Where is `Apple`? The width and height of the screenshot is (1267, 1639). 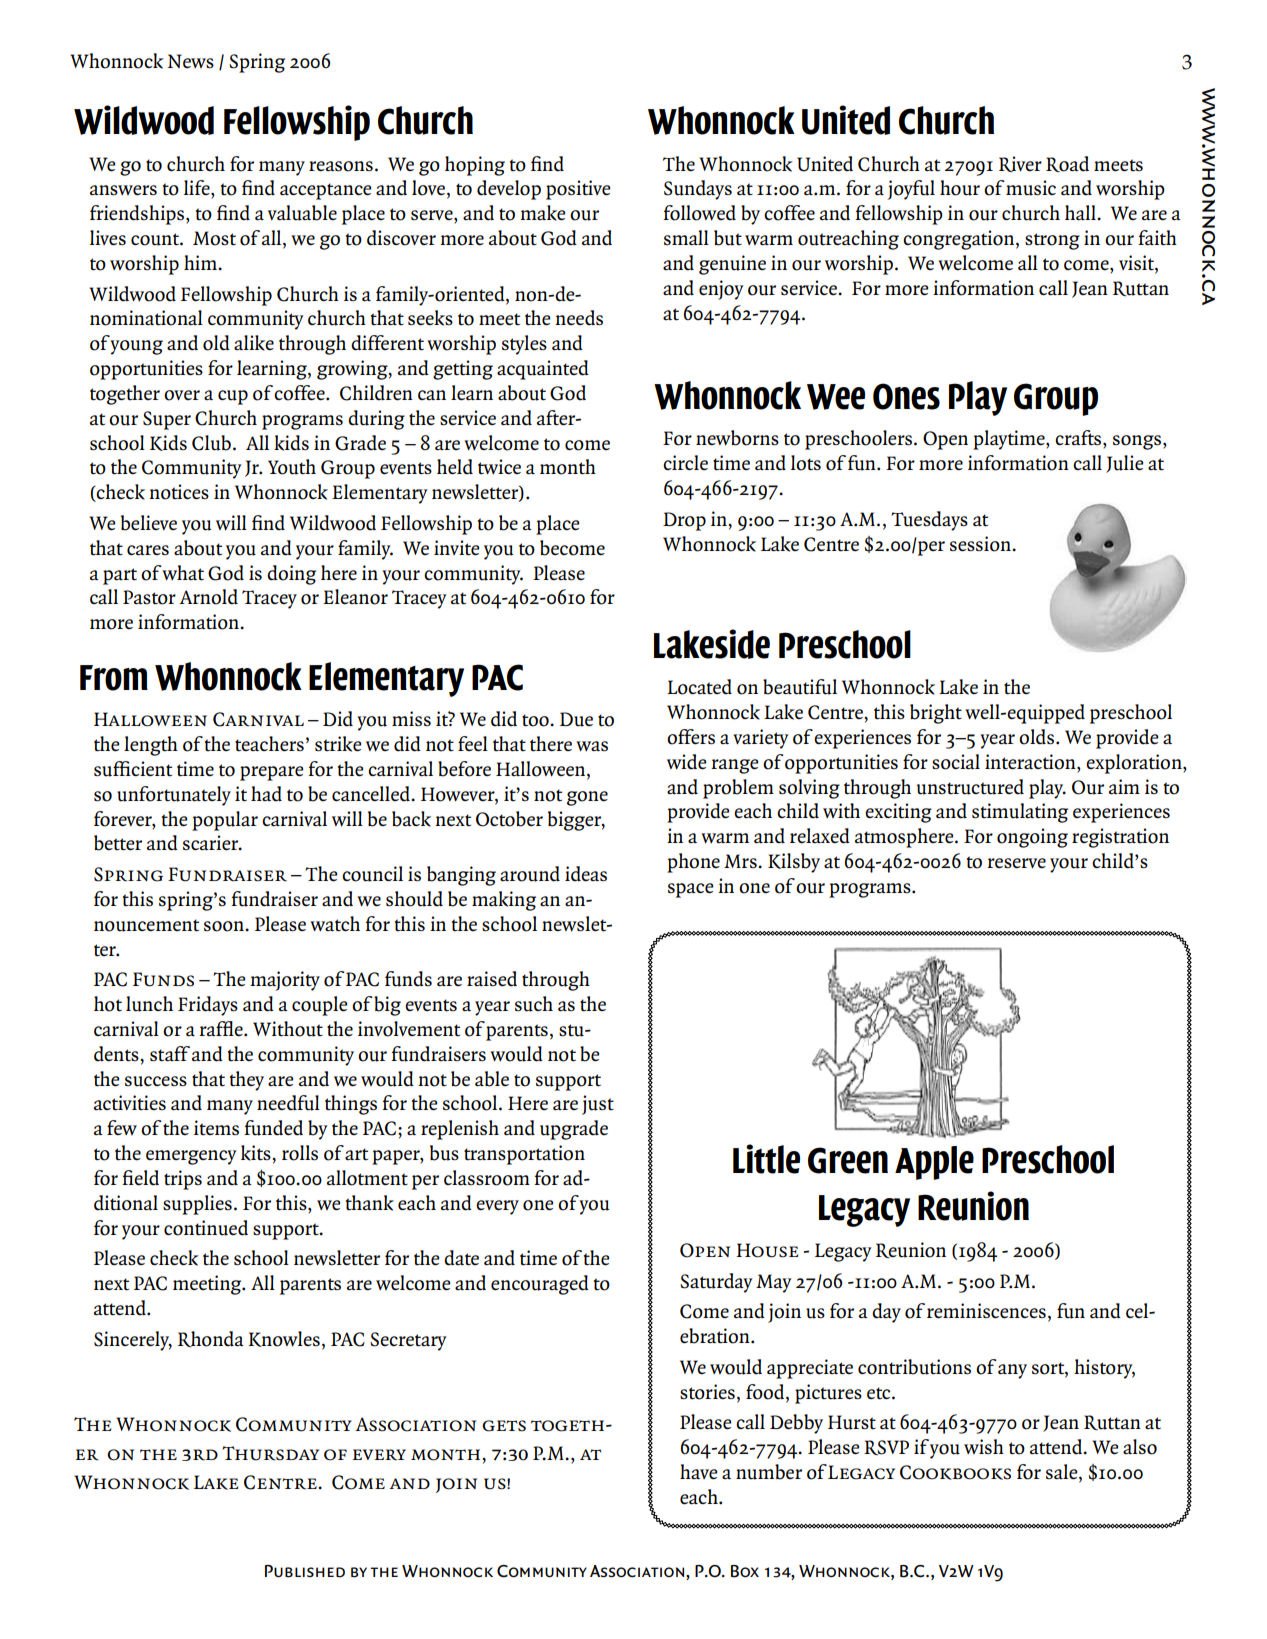 Apple is located at coordinates (934, 1163).
